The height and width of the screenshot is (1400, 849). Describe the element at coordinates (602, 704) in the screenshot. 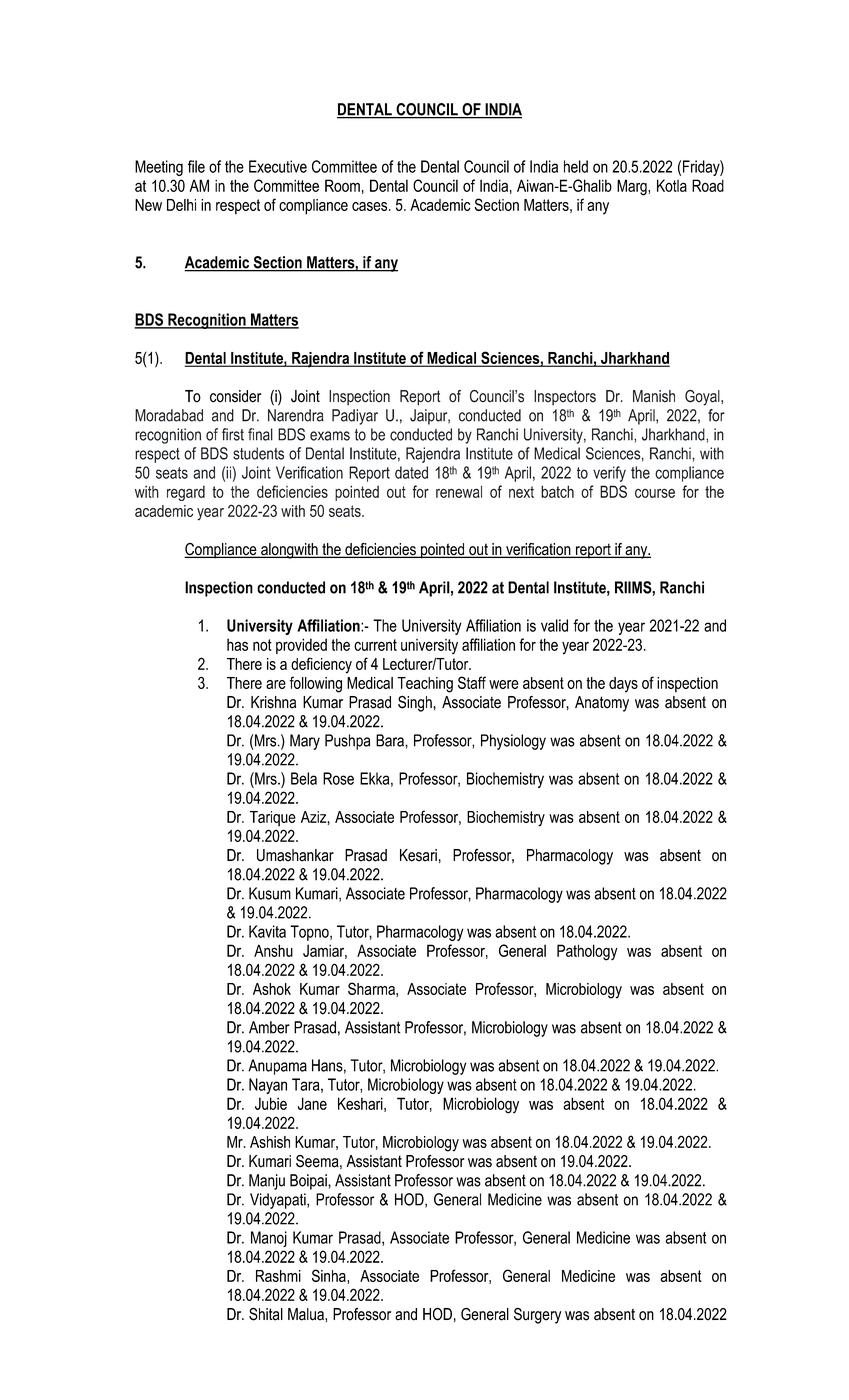

I see `Anatomy` at that location.
